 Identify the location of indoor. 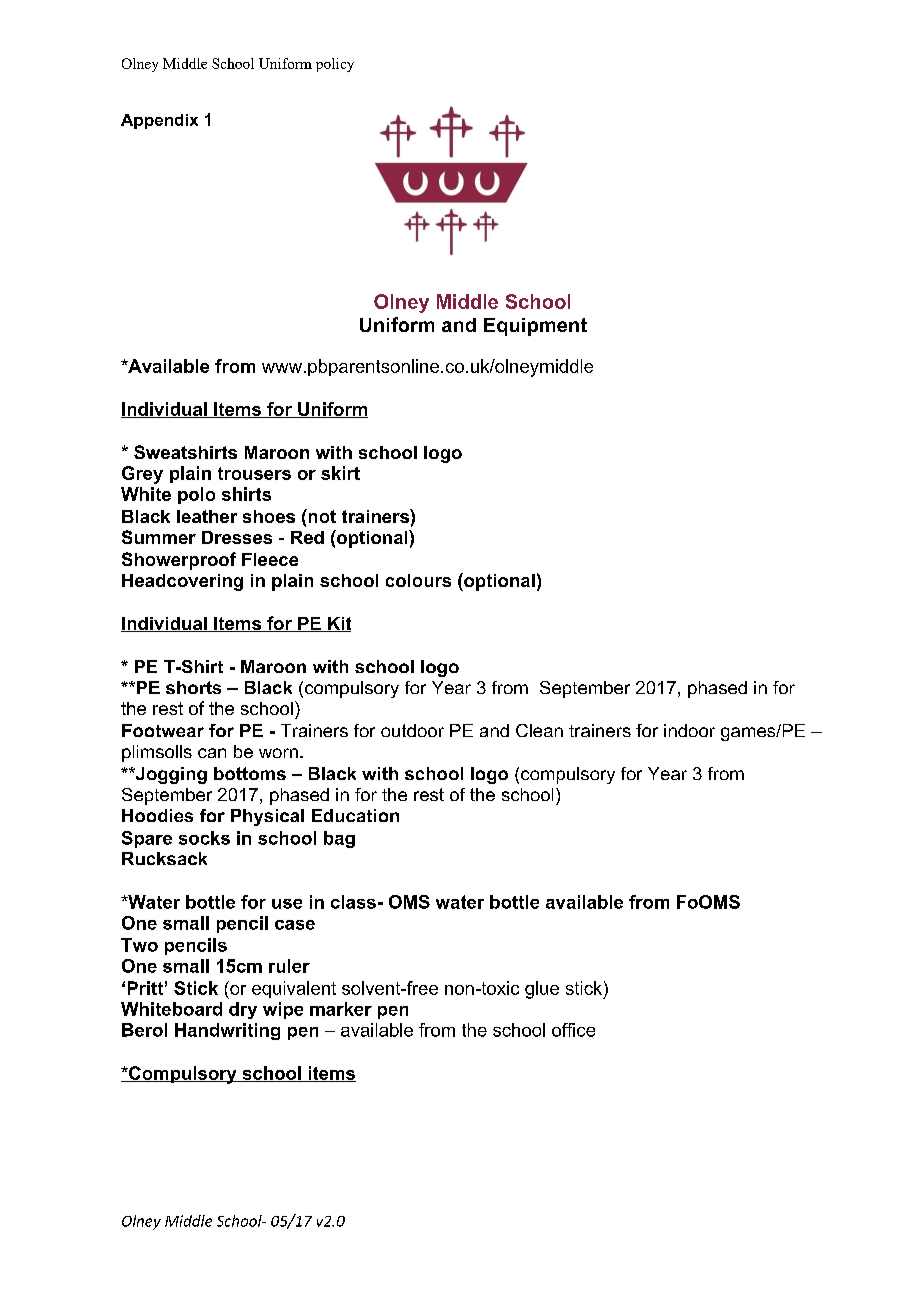
(689, 730).
